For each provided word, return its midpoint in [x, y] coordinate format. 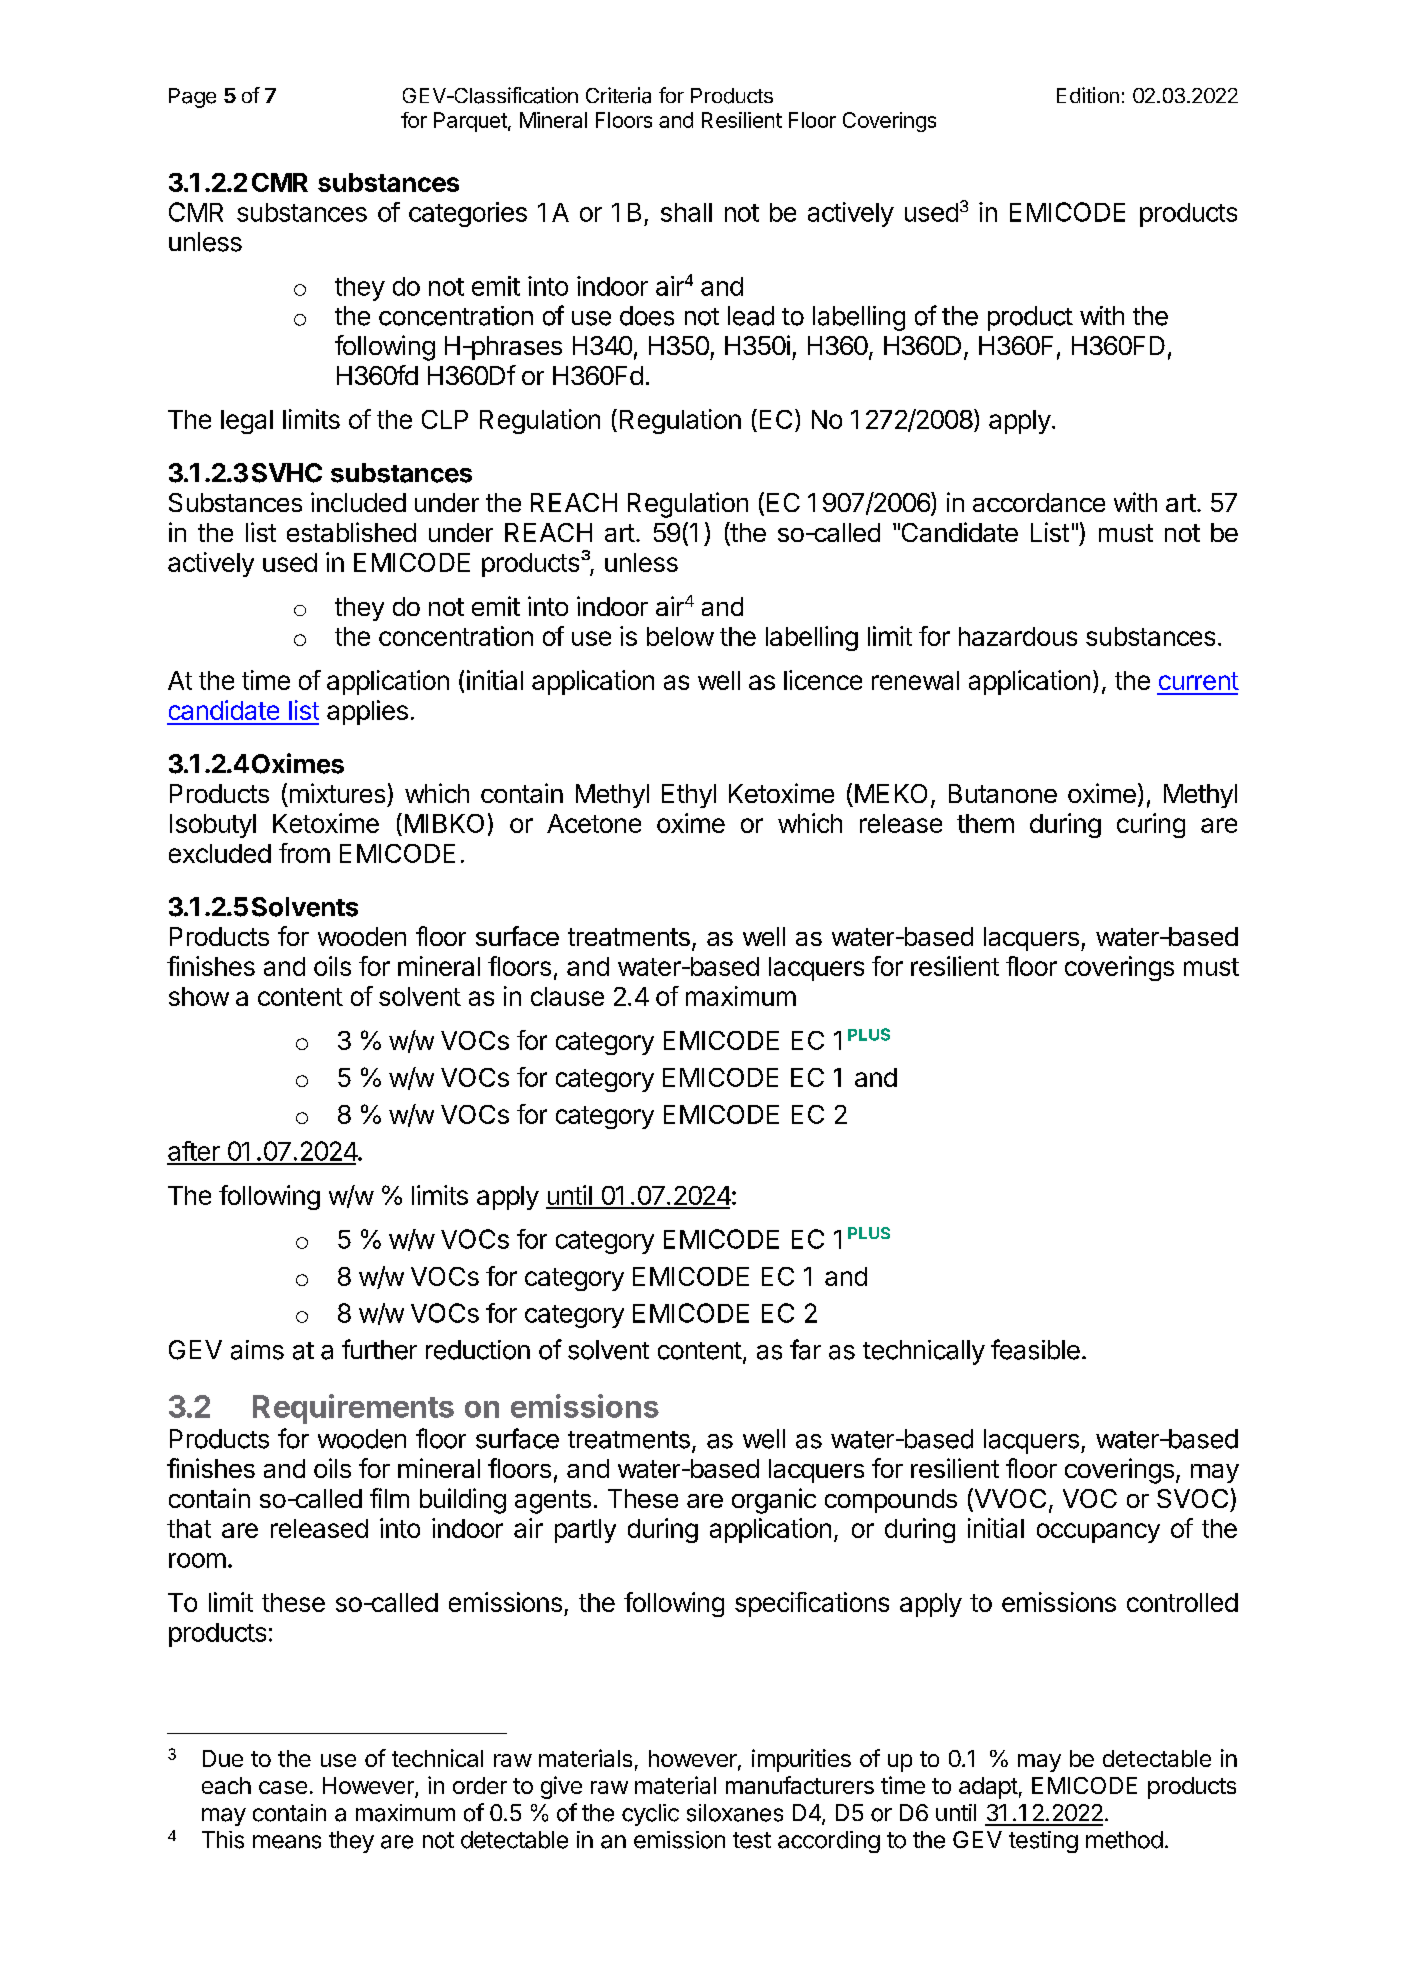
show [199, 996]
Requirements [353, 1409]
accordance [1039, 502]
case [283, 1787]
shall [686, 212]
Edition [1088, 95]
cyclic [650, 1815]
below [680, 636]
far [805, 1349]
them [985, 823]
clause [567, 996]
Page [192, 98]
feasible [1035, 1349]
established [351, 532]
